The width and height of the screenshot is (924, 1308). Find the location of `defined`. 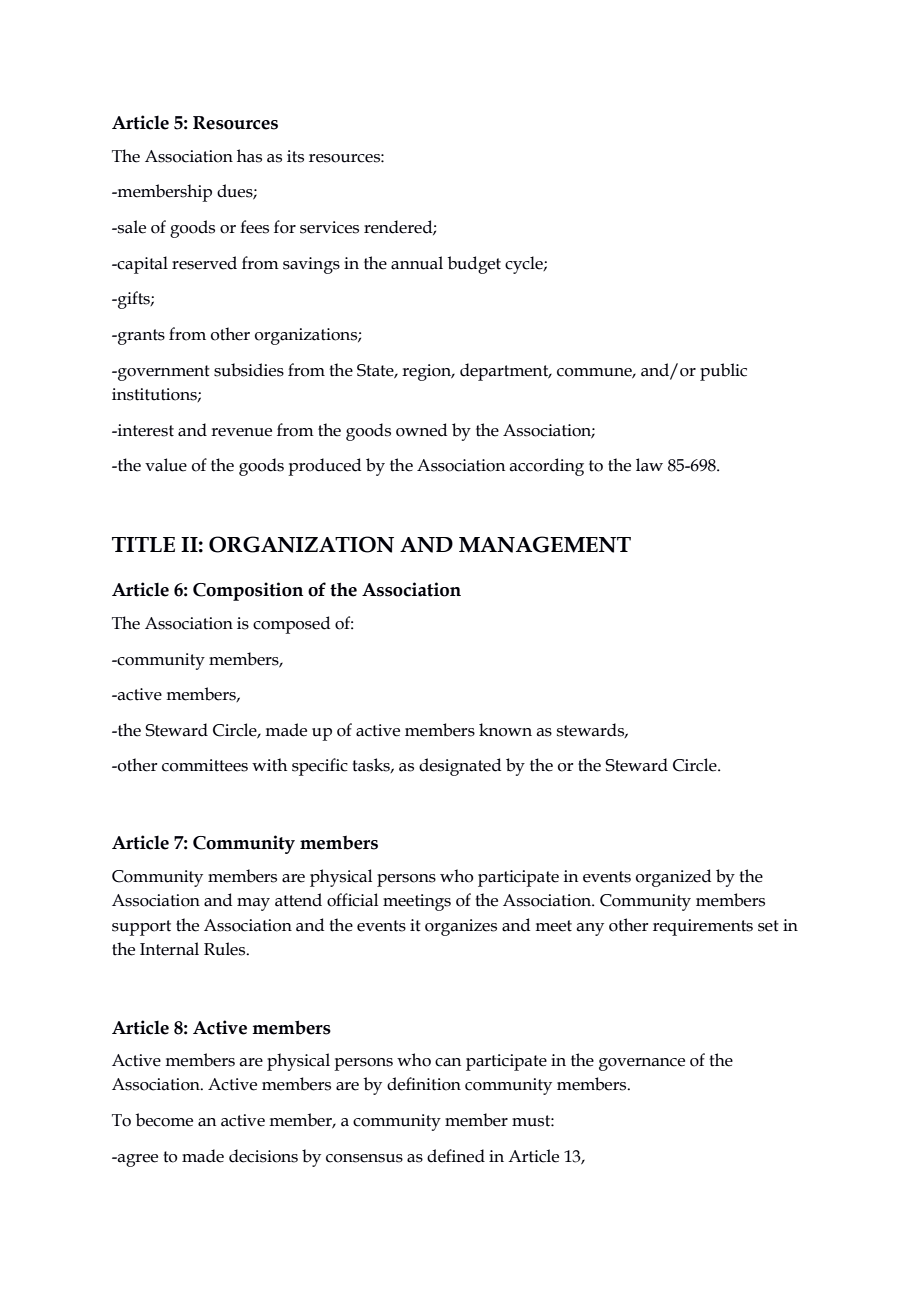

defined is located at coordinates (456, 1156).
